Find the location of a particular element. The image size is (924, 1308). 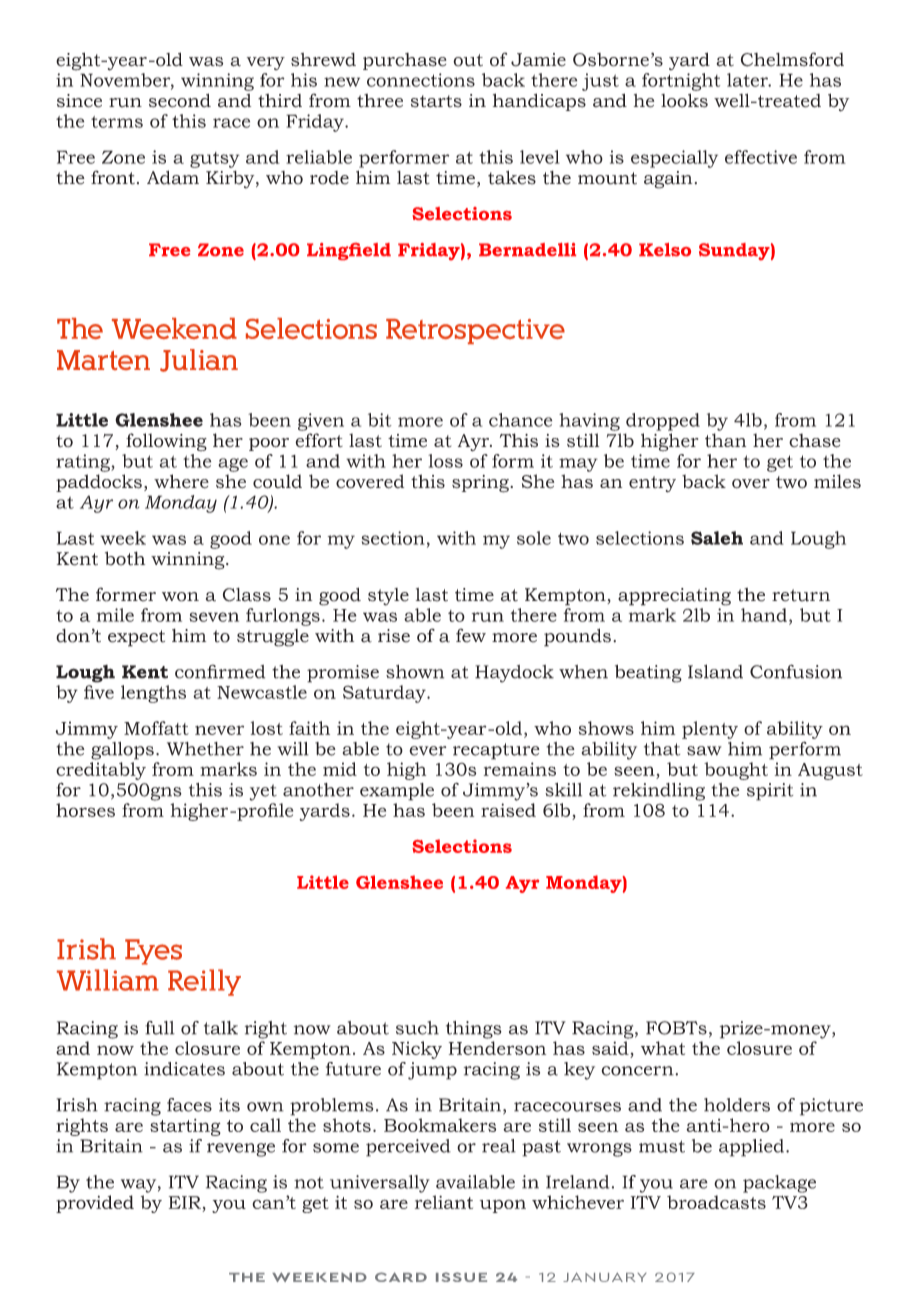

things is located at coordinates (474, 1030).
